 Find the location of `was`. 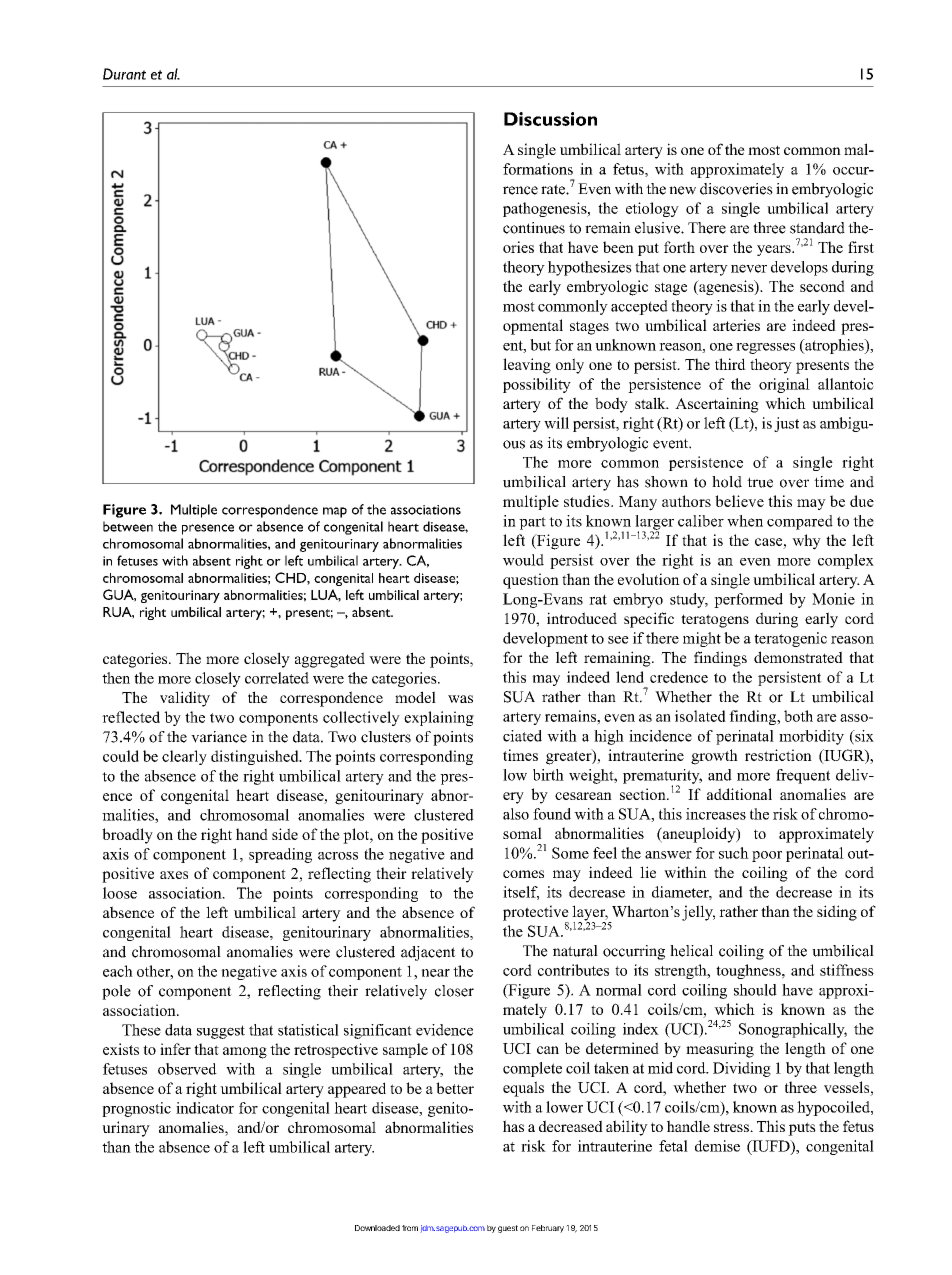

was is located at coordinates (460, 699).
